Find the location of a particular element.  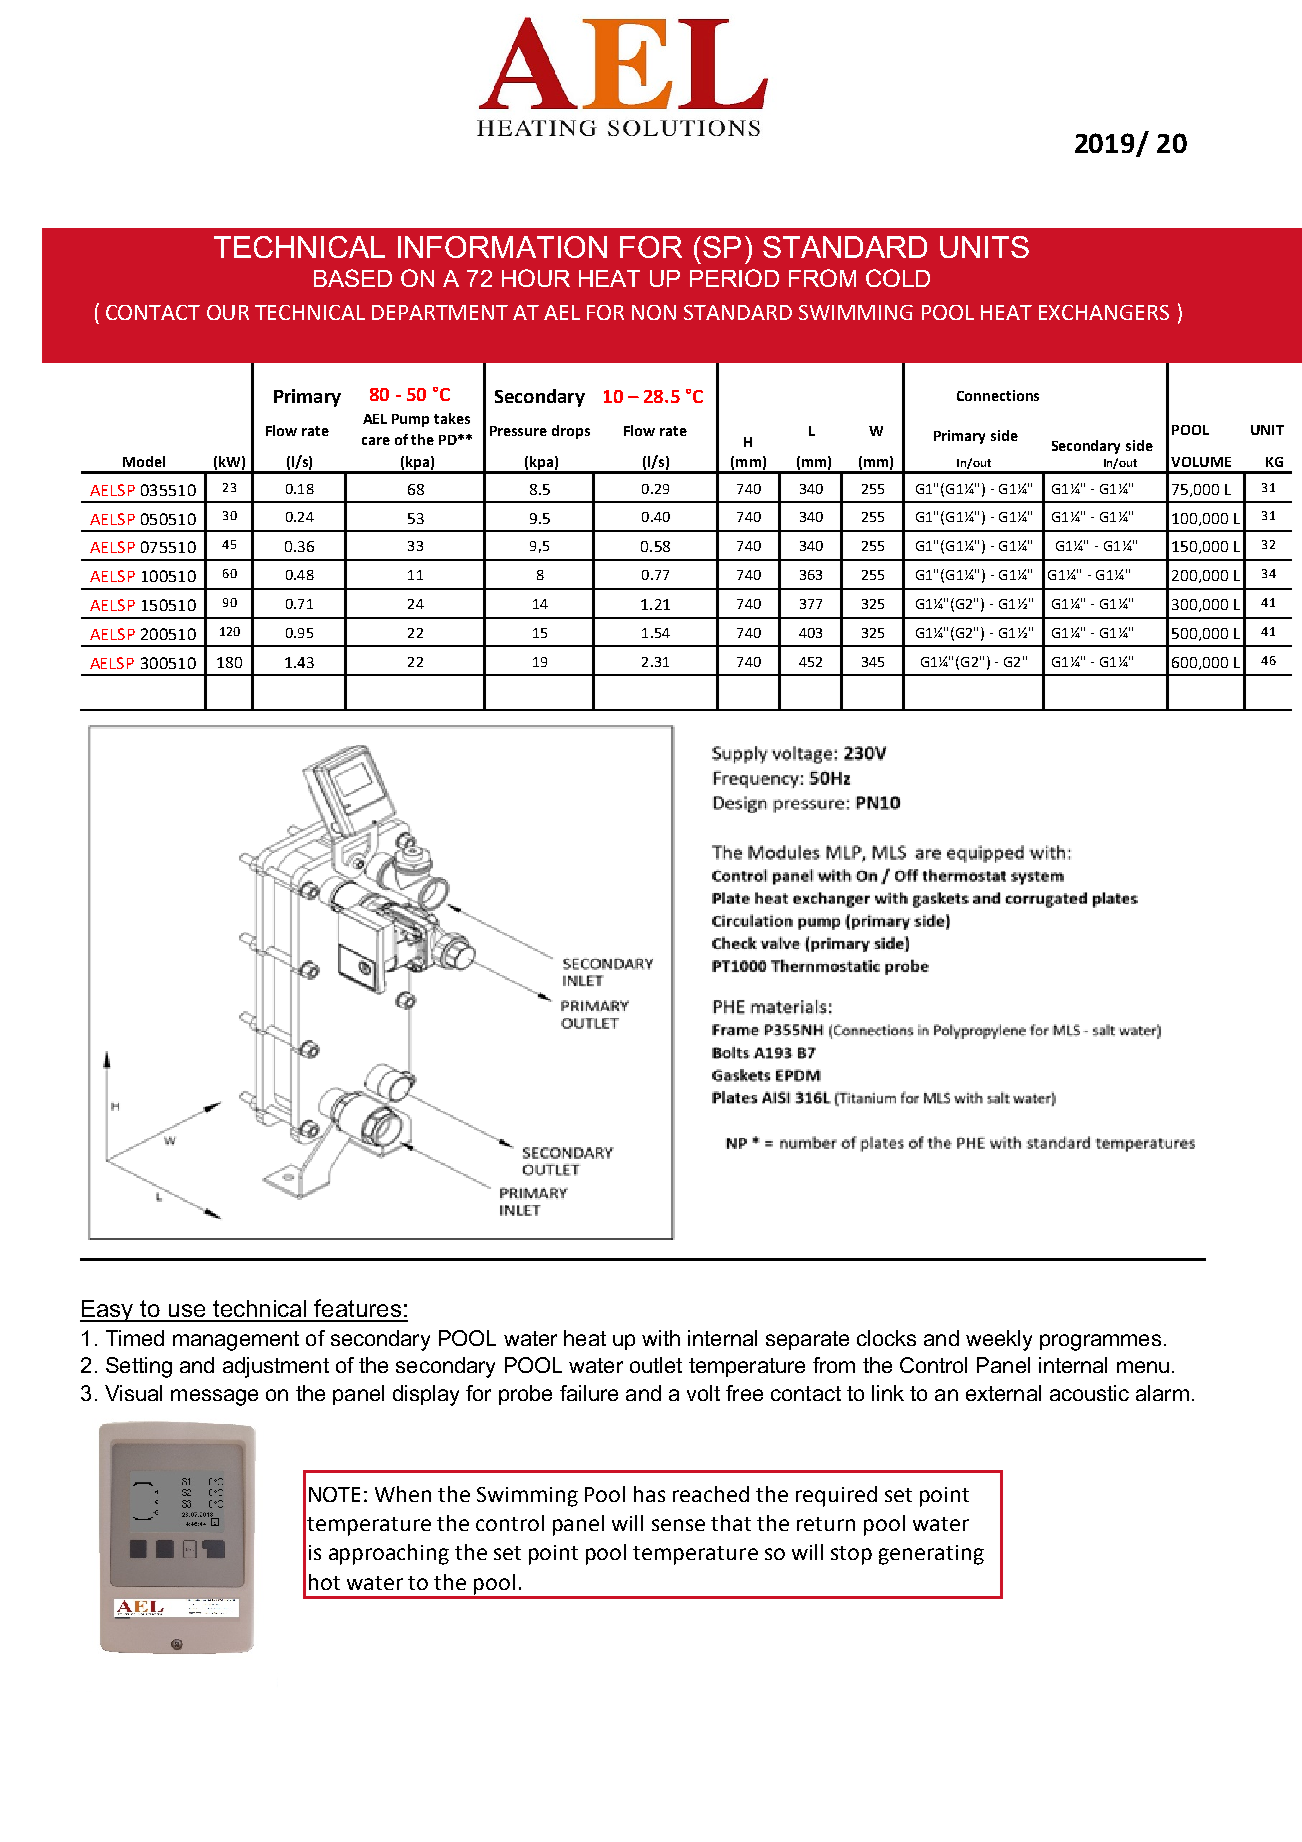

weekly is located at coordinates (999, 1340).
